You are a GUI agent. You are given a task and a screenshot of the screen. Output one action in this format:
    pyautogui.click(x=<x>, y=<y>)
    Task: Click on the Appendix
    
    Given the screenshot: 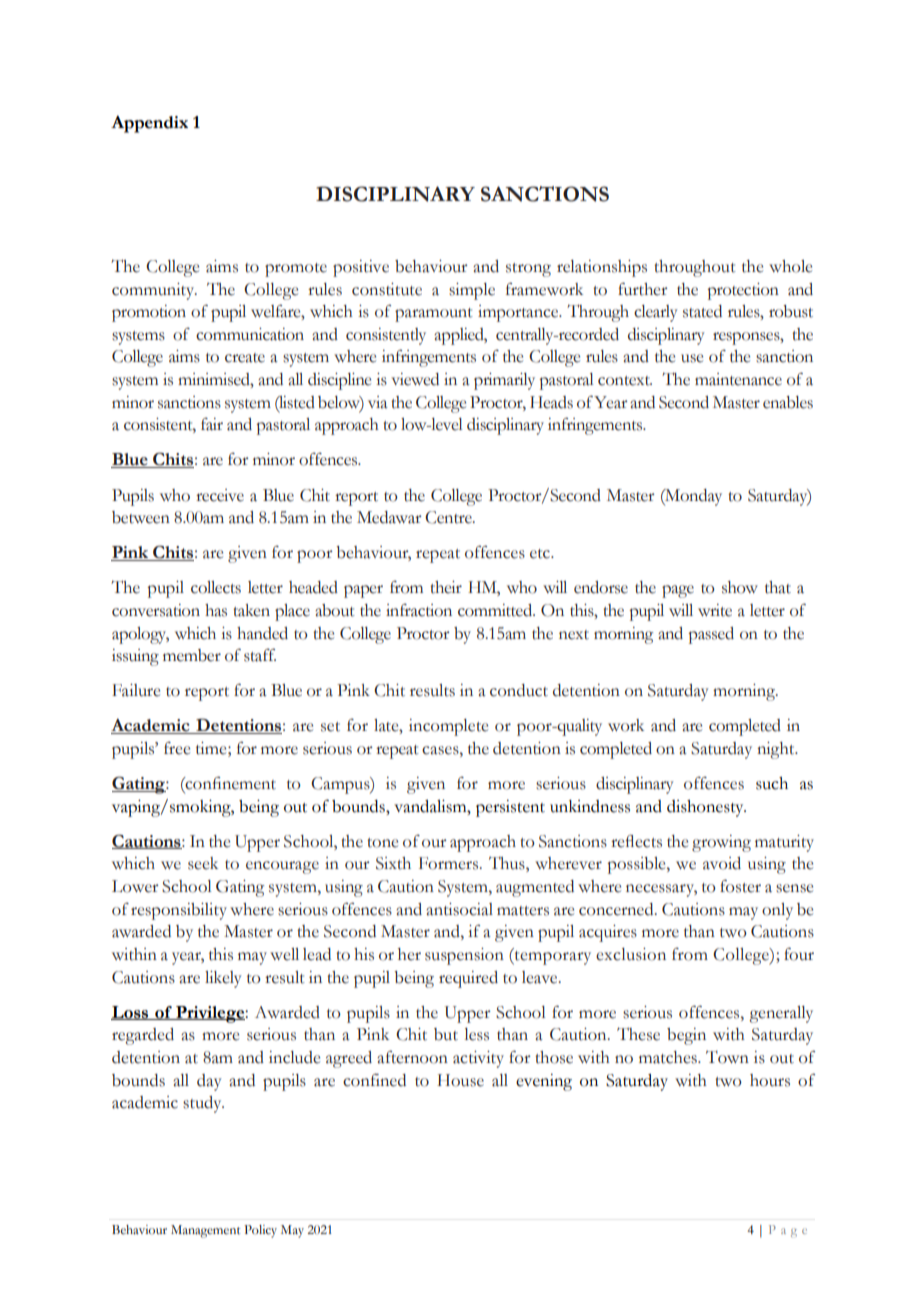 What is the action you would take?
    pyautogui.click(x=149, y=124)
